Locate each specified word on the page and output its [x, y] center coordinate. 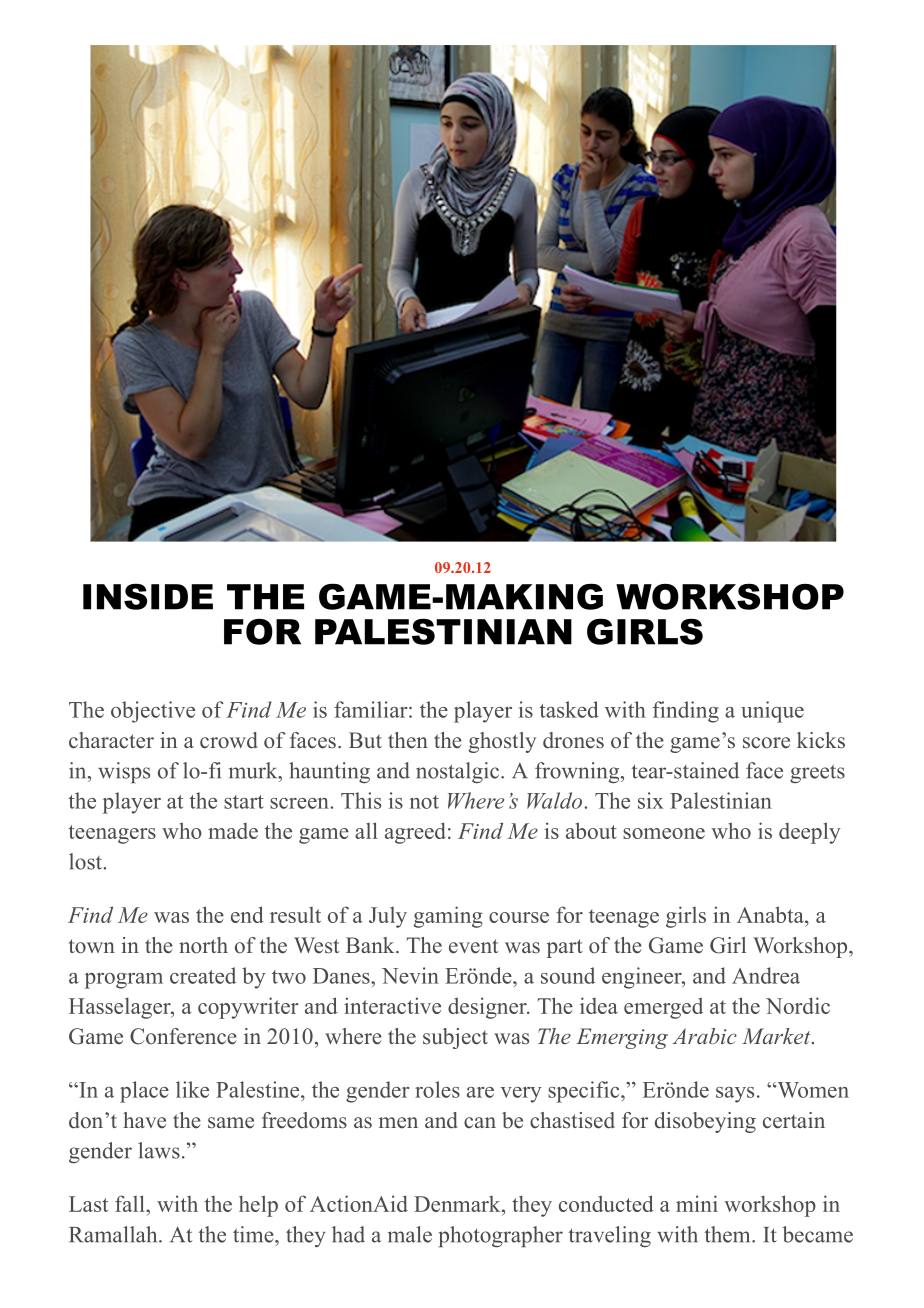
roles [437, 1089]
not [424, 802]
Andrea [766, 975]
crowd [228, 740]
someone [664, 833]
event [473, 946]
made [233, 831]
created [203, 975]
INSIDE [148, 597]
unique [772, 712]
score [766, 743]
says [735, 1095]
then [408, 740]
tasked [569, 709]
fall [131, 1203]
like [192, 1089]
